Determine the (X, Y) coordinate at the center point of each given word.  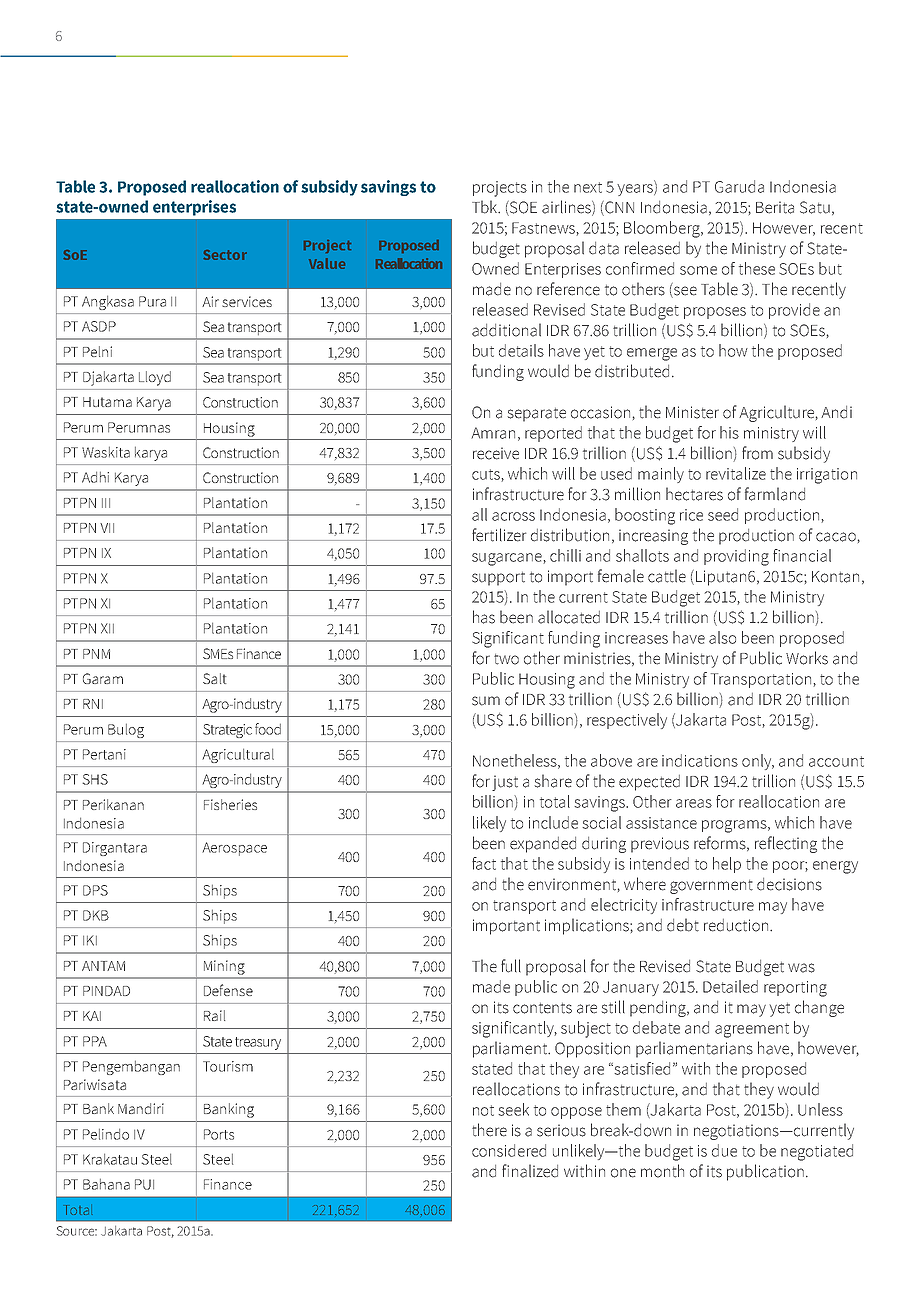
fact (484, 863)
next (588, 187)
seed (723, 514)
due (724, 1150)
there (489, 1130)
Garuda (739, 186)
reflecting (786, 844)
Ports (219, 1134)
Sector (225, 255)
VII (107, 528)
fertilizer (499, 535)
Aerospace (234, 849)
